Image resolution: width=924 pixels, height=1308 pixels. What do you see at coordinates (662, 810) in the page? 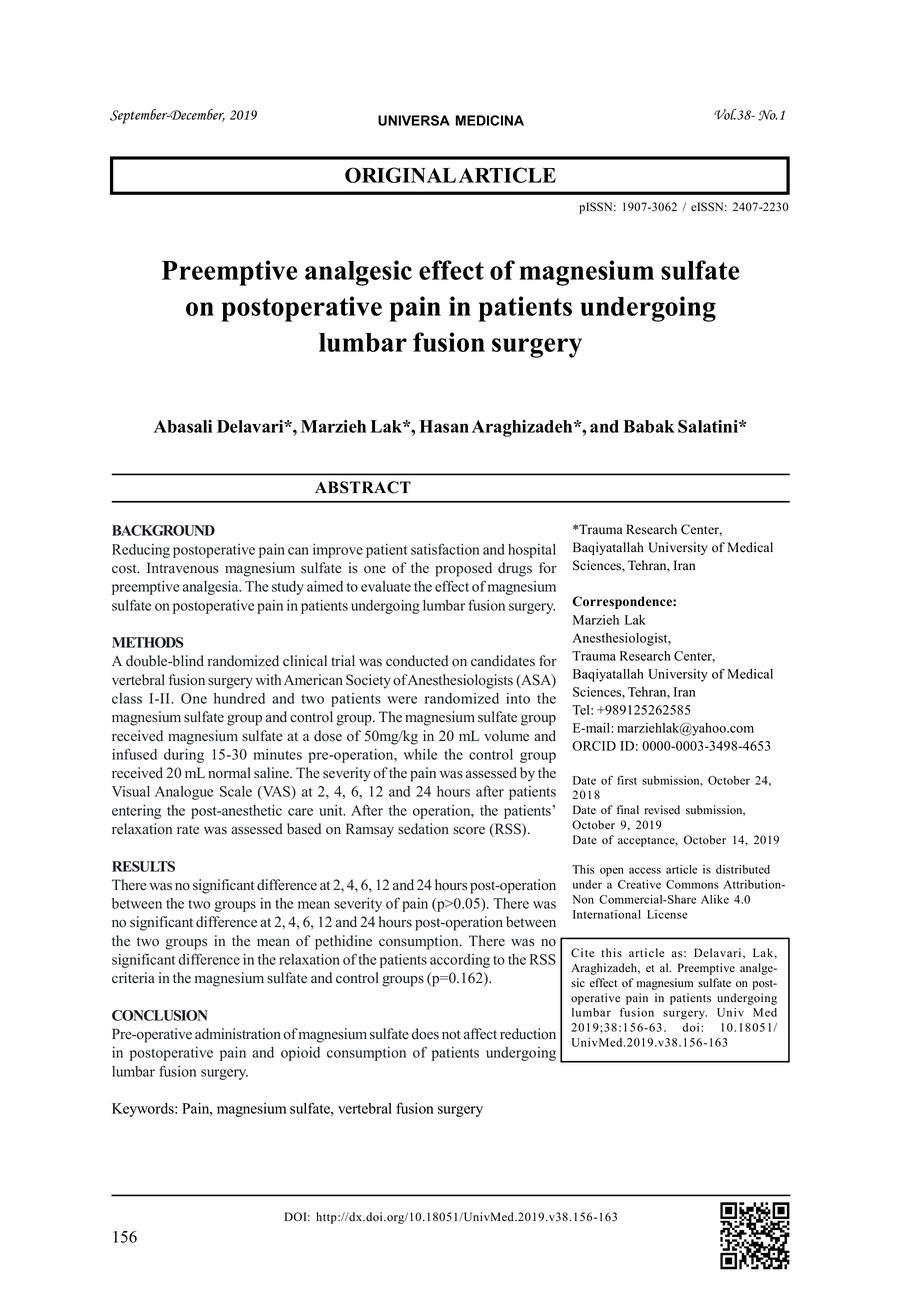
I see `revised` at bounding box center [662, 810].
